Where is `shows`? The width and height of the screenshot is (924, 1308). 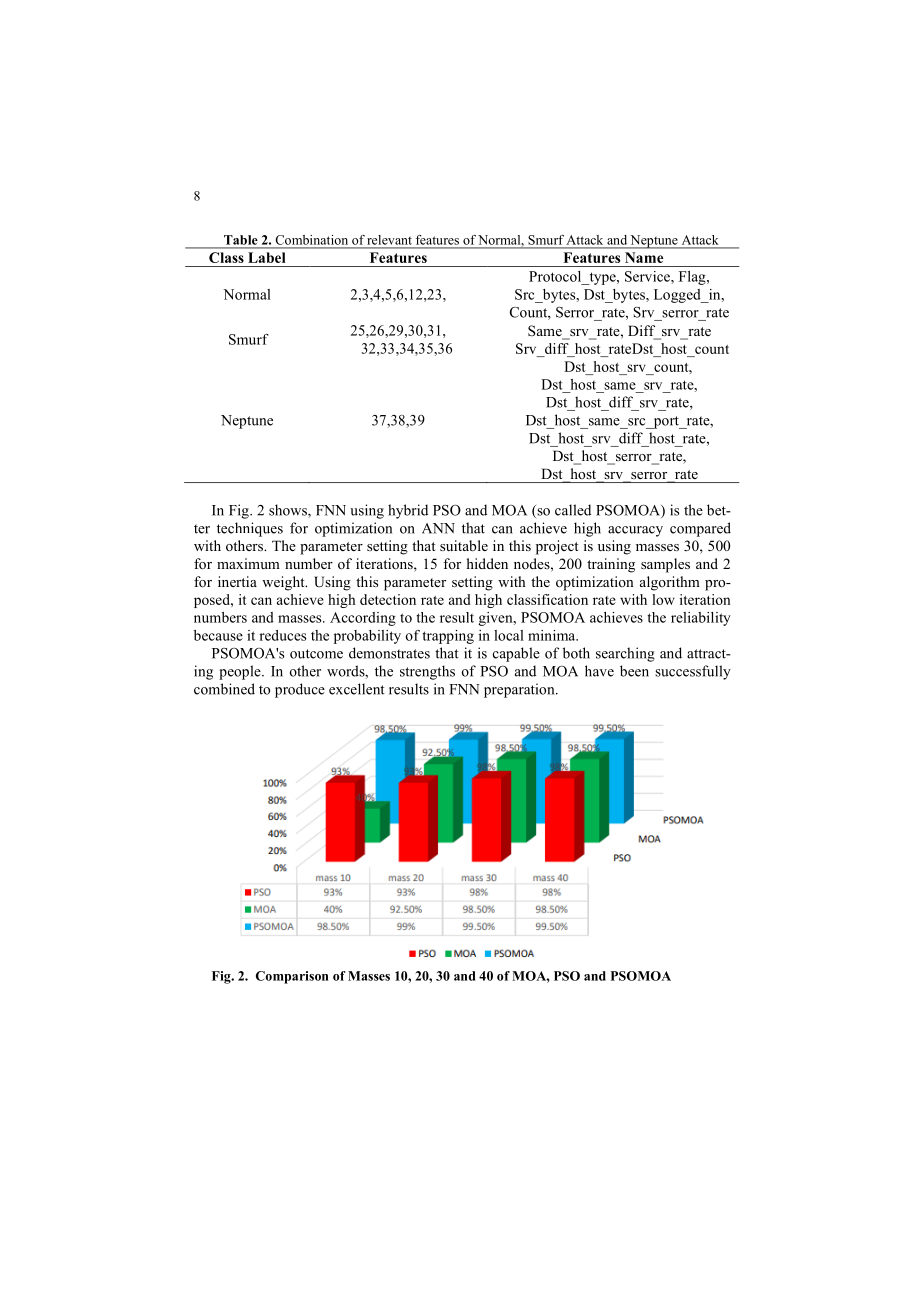
shows is located at coordinates (289, 511).
